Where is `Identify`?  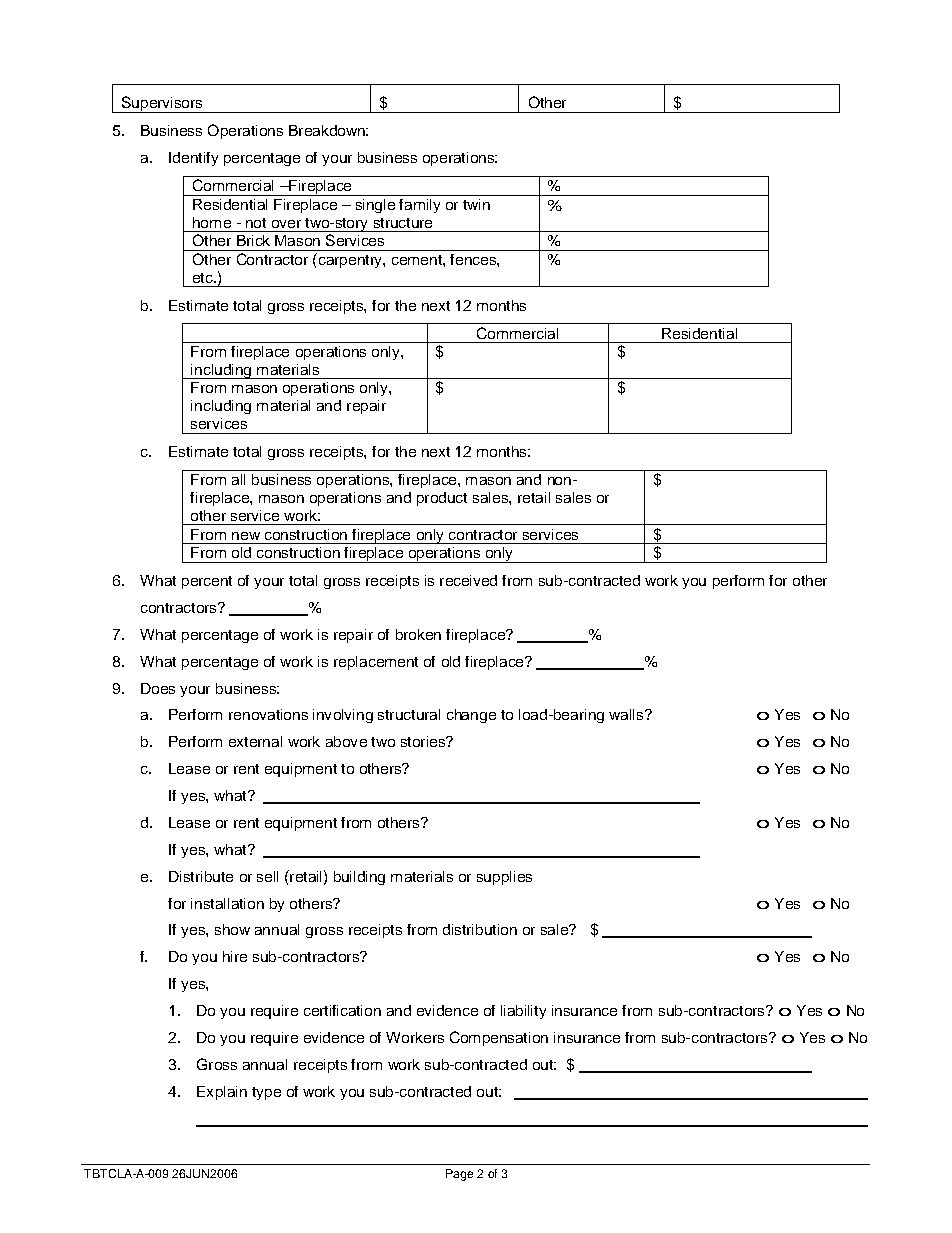 Identify is located at coordinates (193, 159).
